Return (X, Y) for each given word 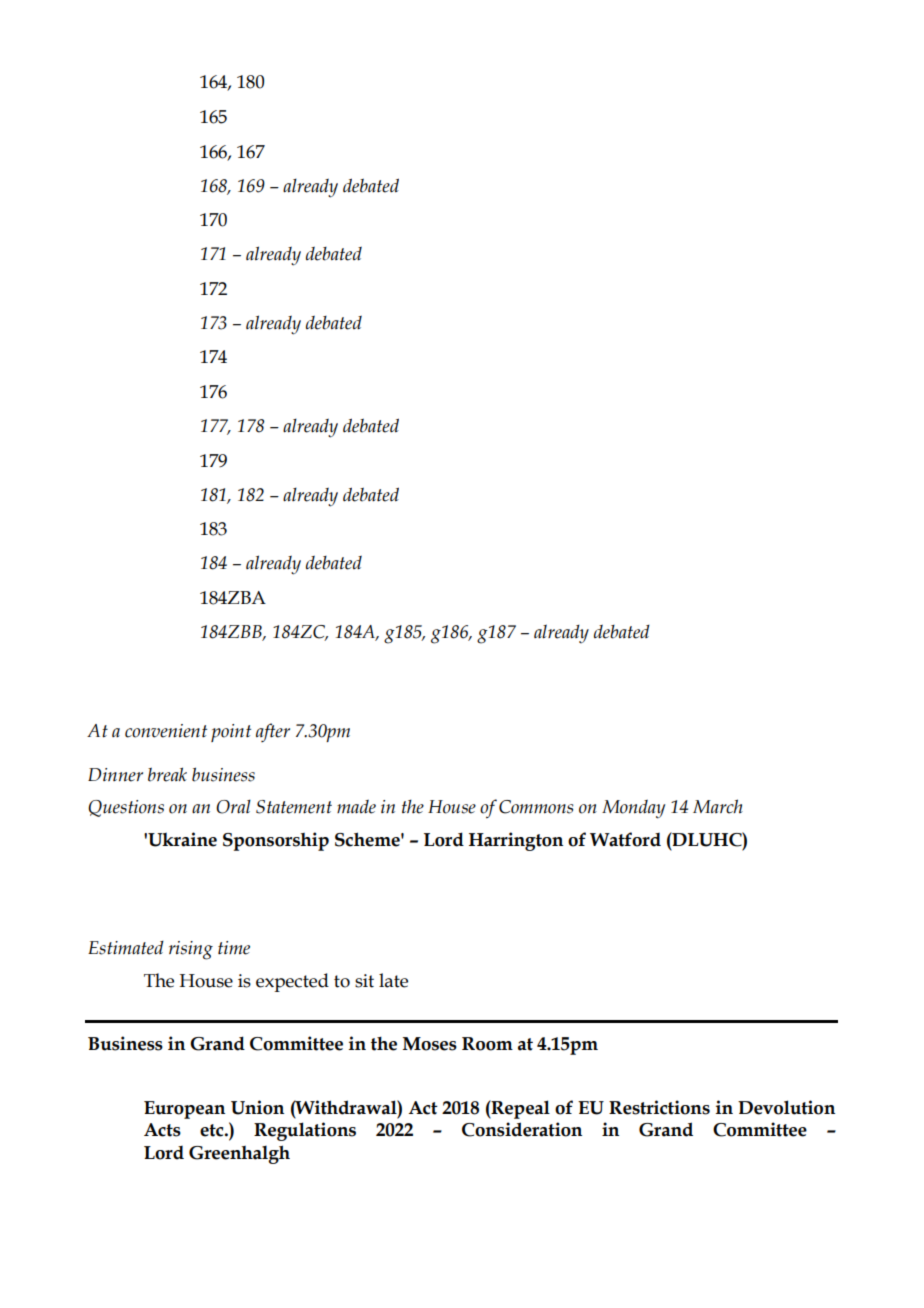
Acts (162, 1130)
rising (191, 950)
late (393, 980)
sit (364, 981)
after (273, 732)
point (231, 733)
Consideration (522, 1129)
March (718, 806)
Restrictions (659, 1107)
